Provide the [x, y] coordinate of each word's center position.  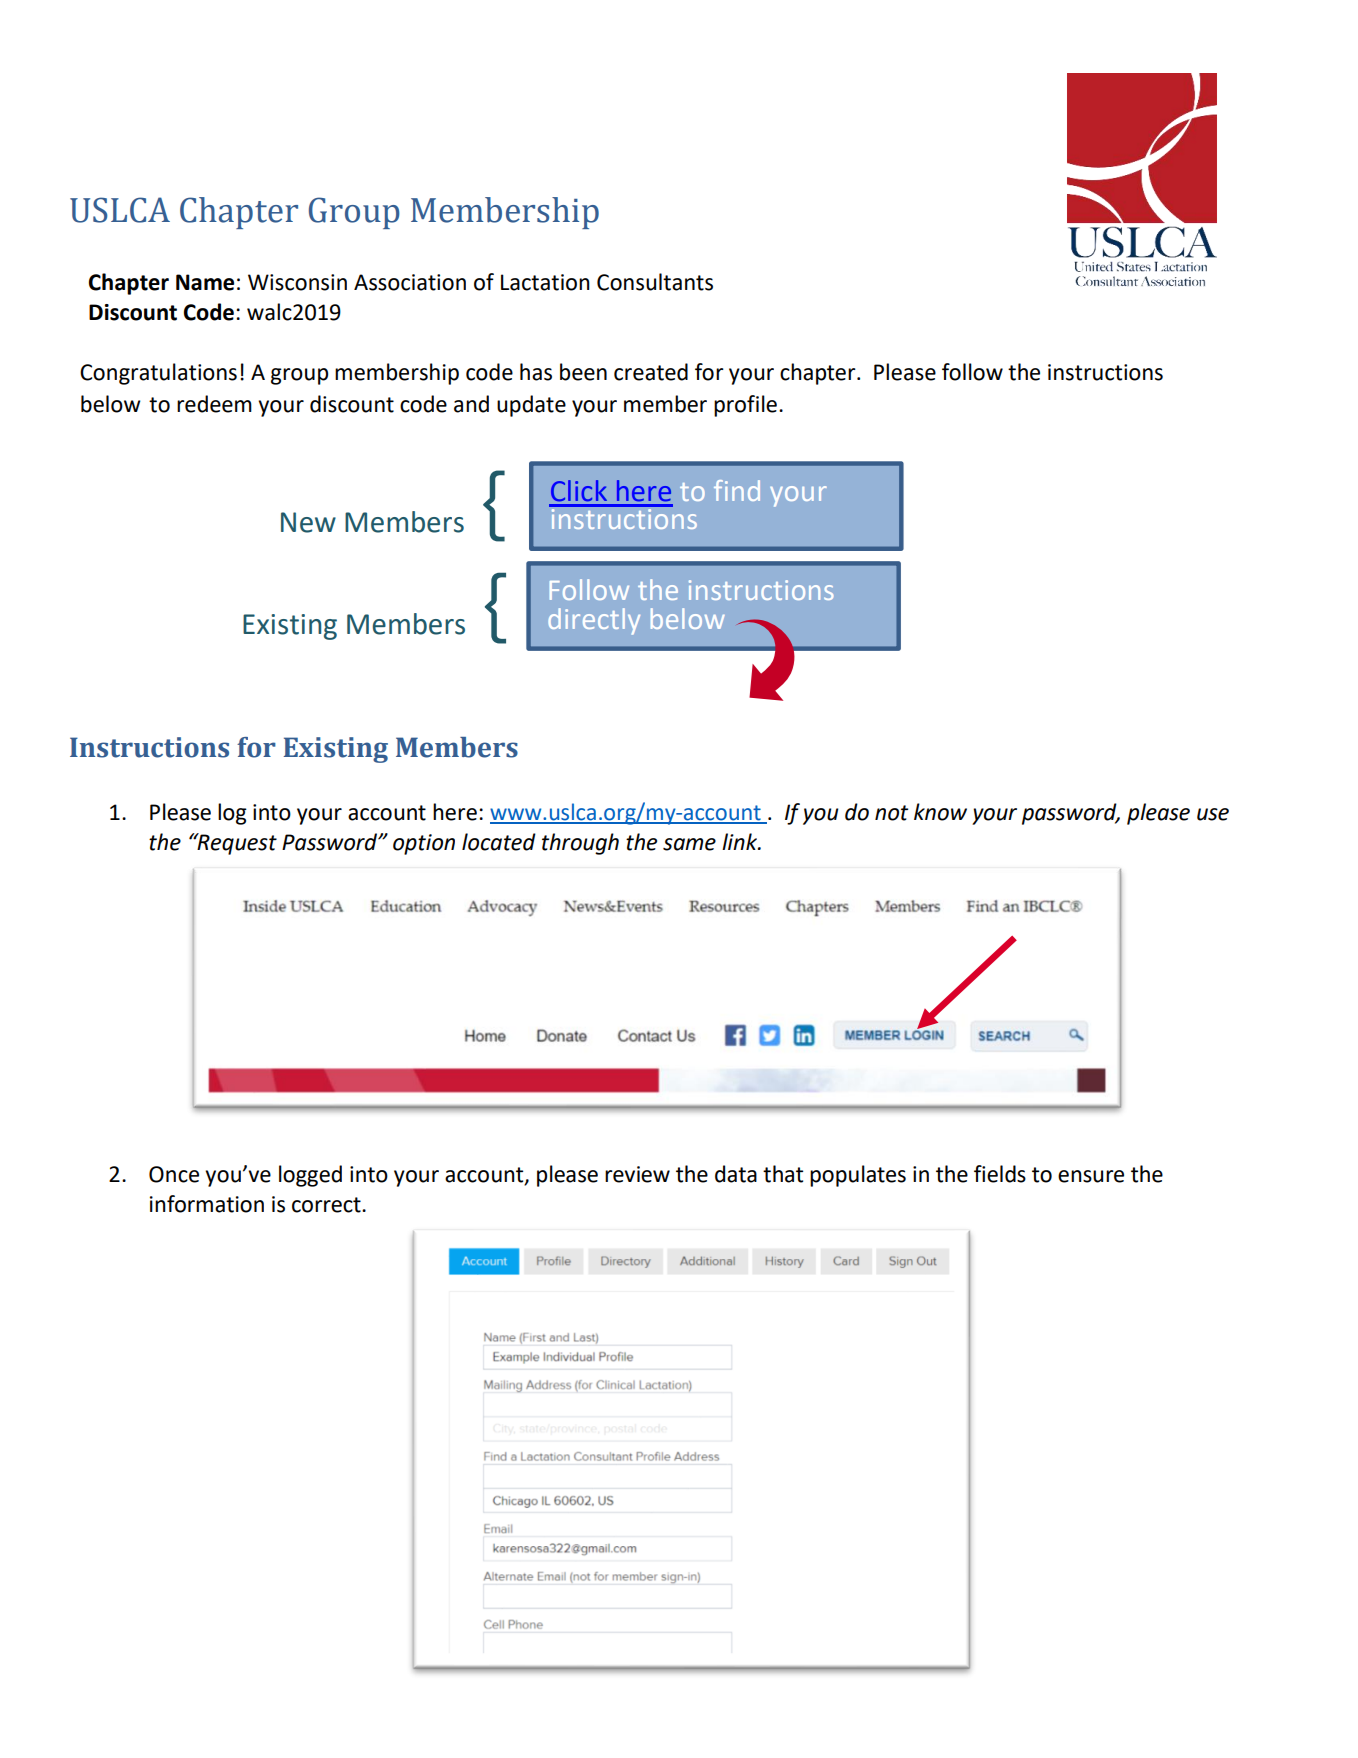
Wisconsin [297, 282]
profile [745, 406]
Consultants [655, 282]
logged [310, 1176]
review [637, 1174]
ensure [1091, 1176]
